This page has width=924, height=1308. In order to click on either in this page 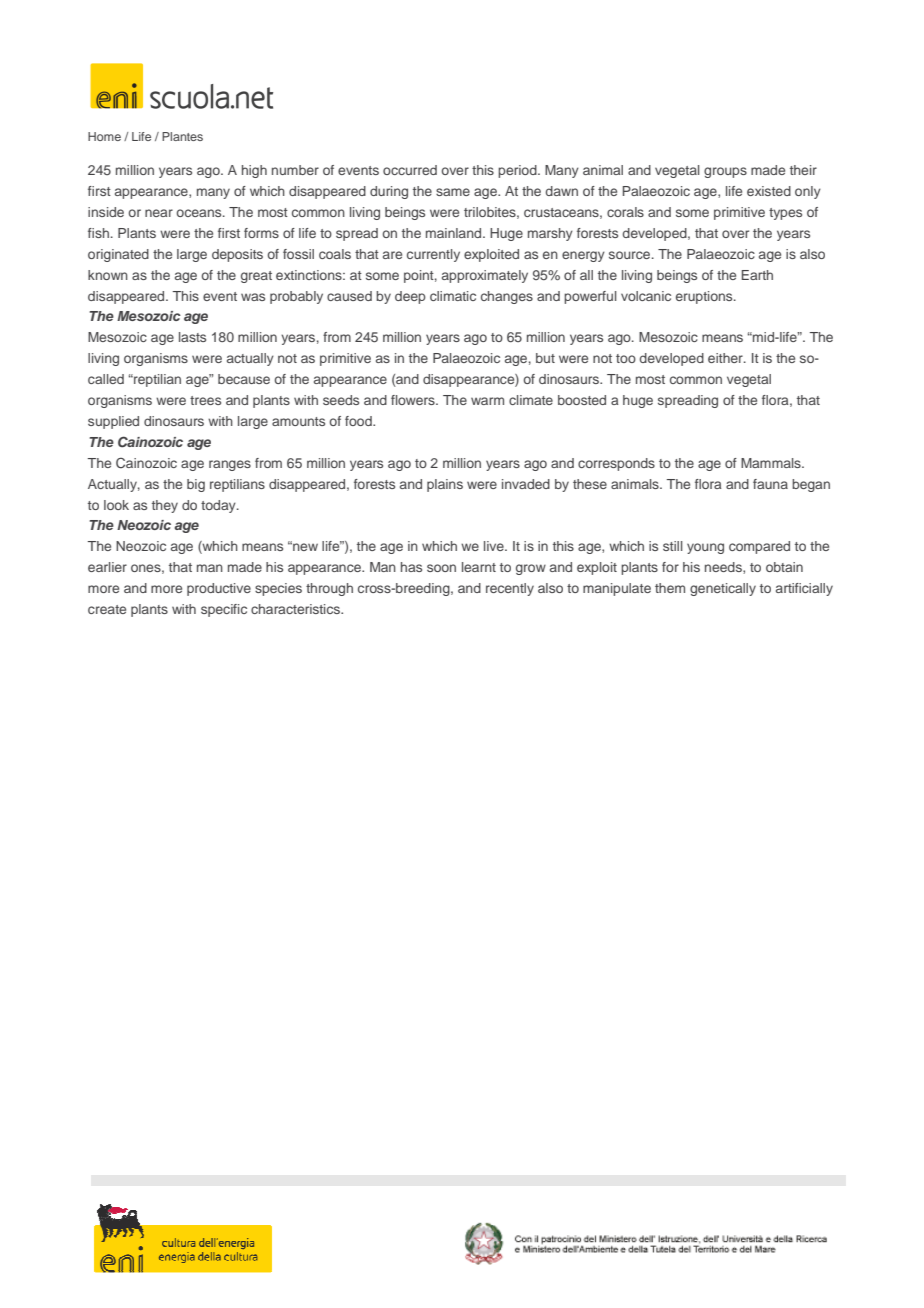, I will do `click(726, 358)`.
